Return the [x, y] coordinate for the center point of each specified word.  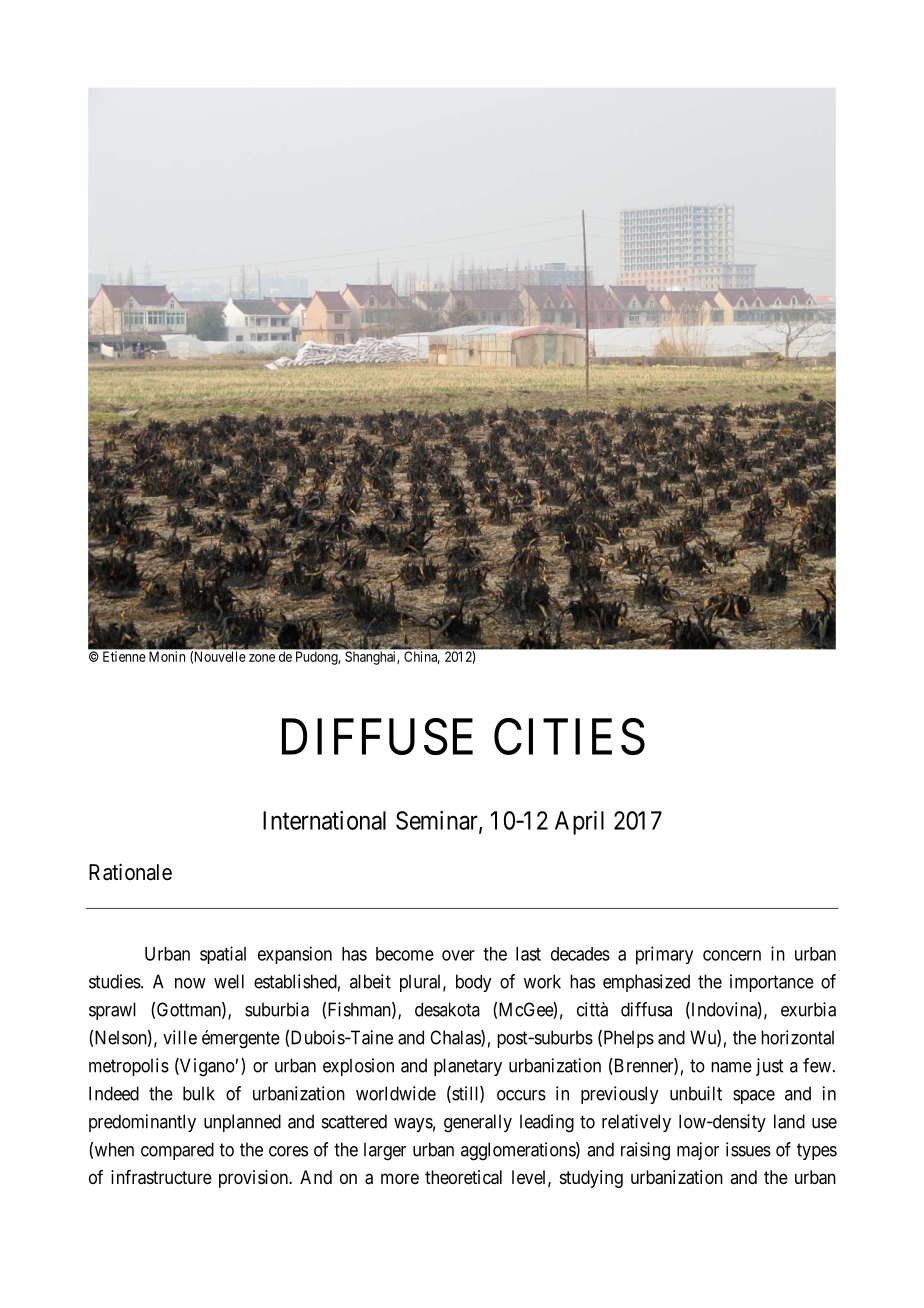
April [579, 823]
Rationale [130, 872]
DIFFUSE [377, 736]
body [473, 983]
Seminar [438, 821]
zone [262, 658]
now [190, 983]
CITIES [569, 736]
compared [177, 1151]
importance [772, 983]
